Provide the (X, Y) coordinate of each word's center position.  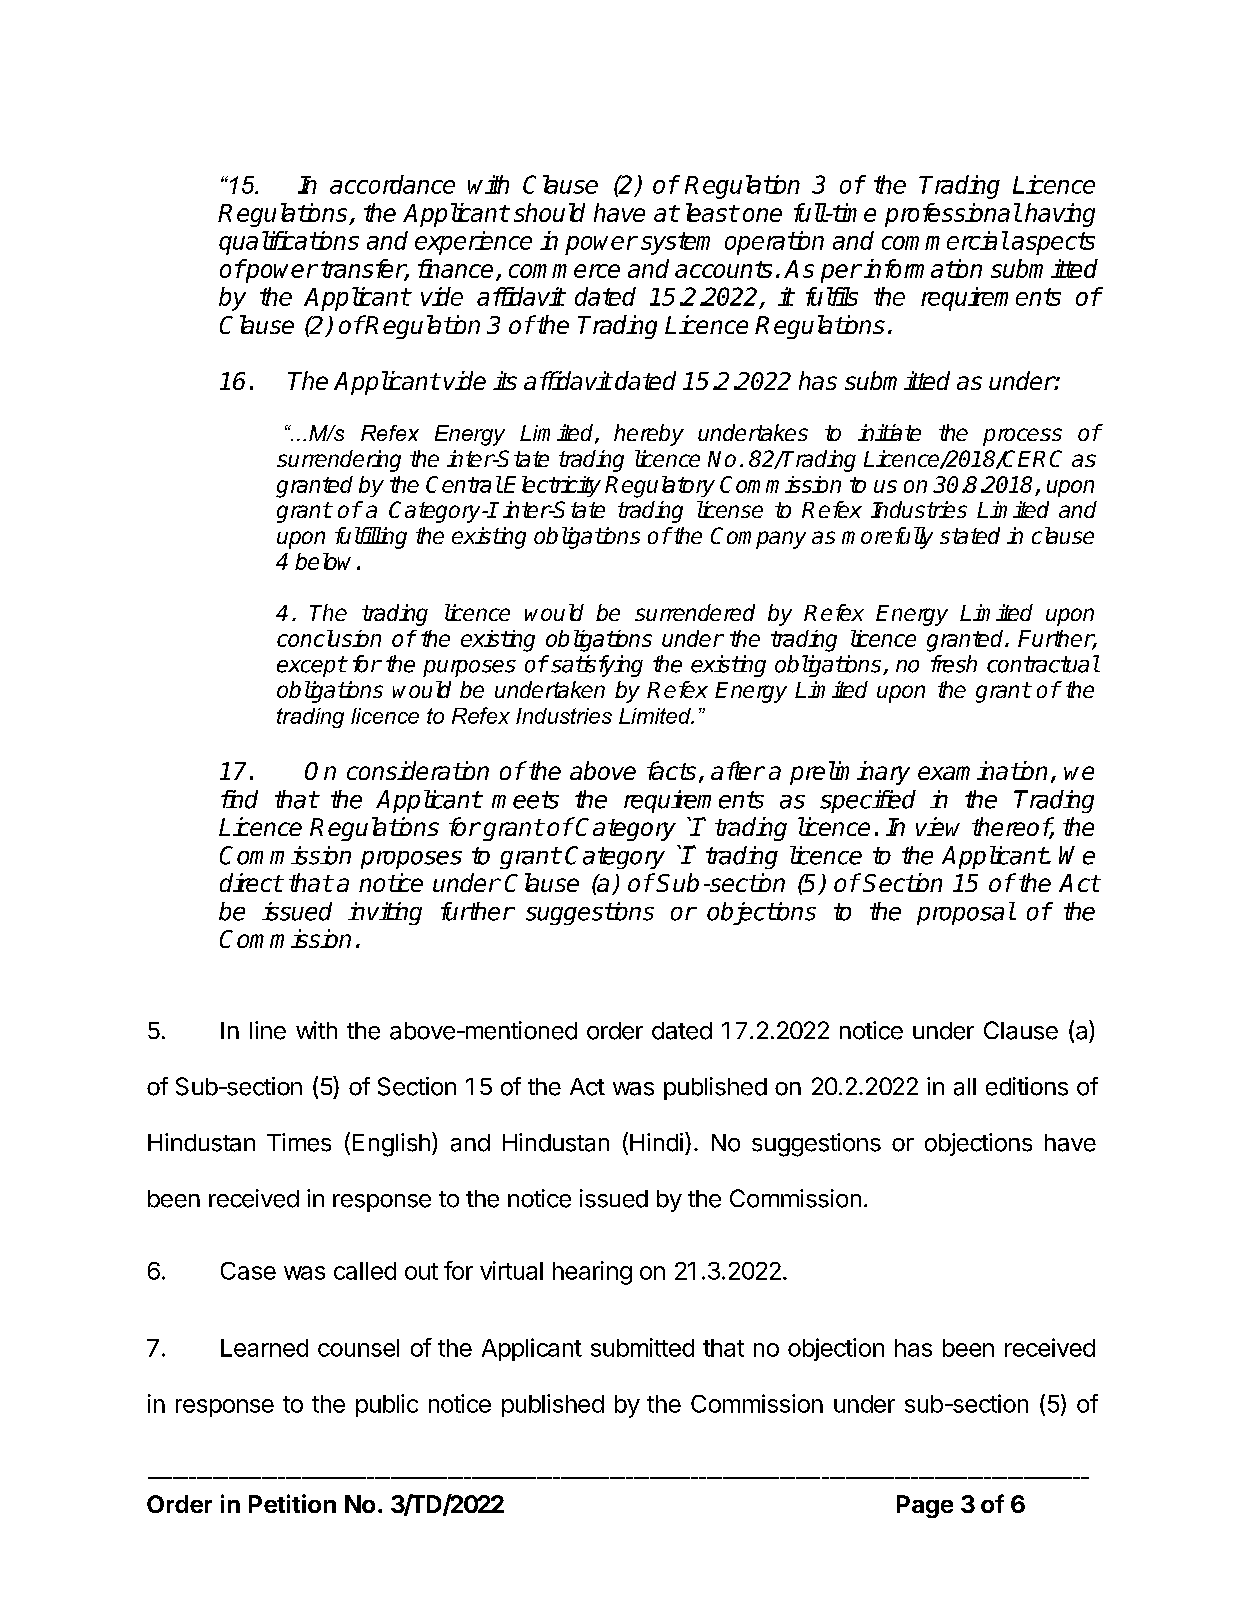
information (923, 268)
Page (925, 1506)
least (712, 212)
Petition (292, 1503)
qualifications (289, 243)
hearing (592, 1273)
